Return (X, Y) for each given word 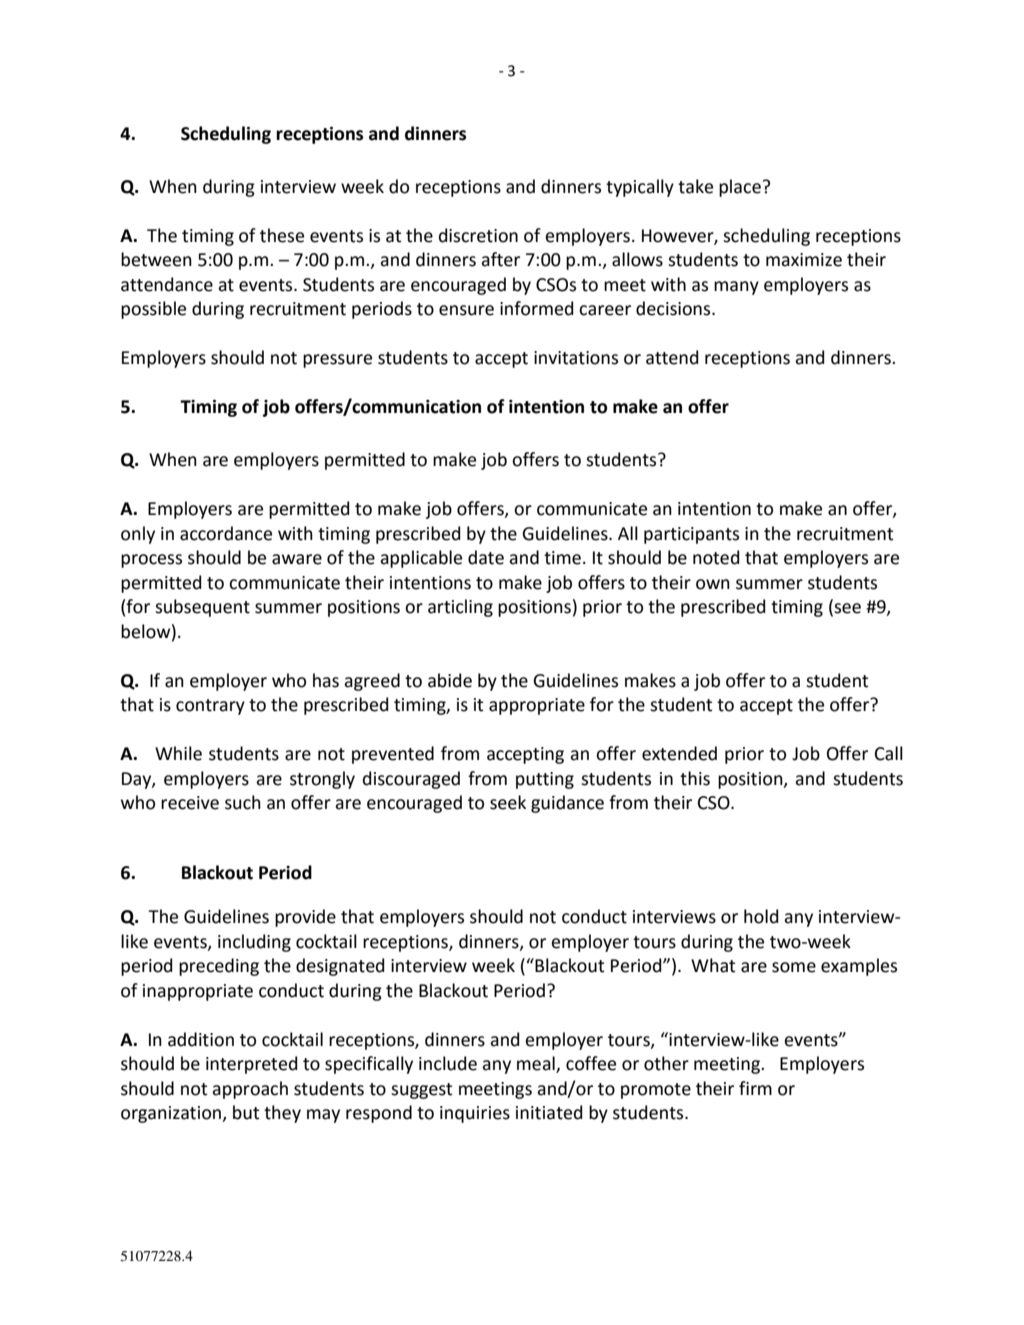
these (282, 235)
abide (450, 680)
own (713, 584)
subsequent (202, 608)
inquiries (475, 1114)
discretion (478, 235)
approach (250, 1090)
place (740, 188)
